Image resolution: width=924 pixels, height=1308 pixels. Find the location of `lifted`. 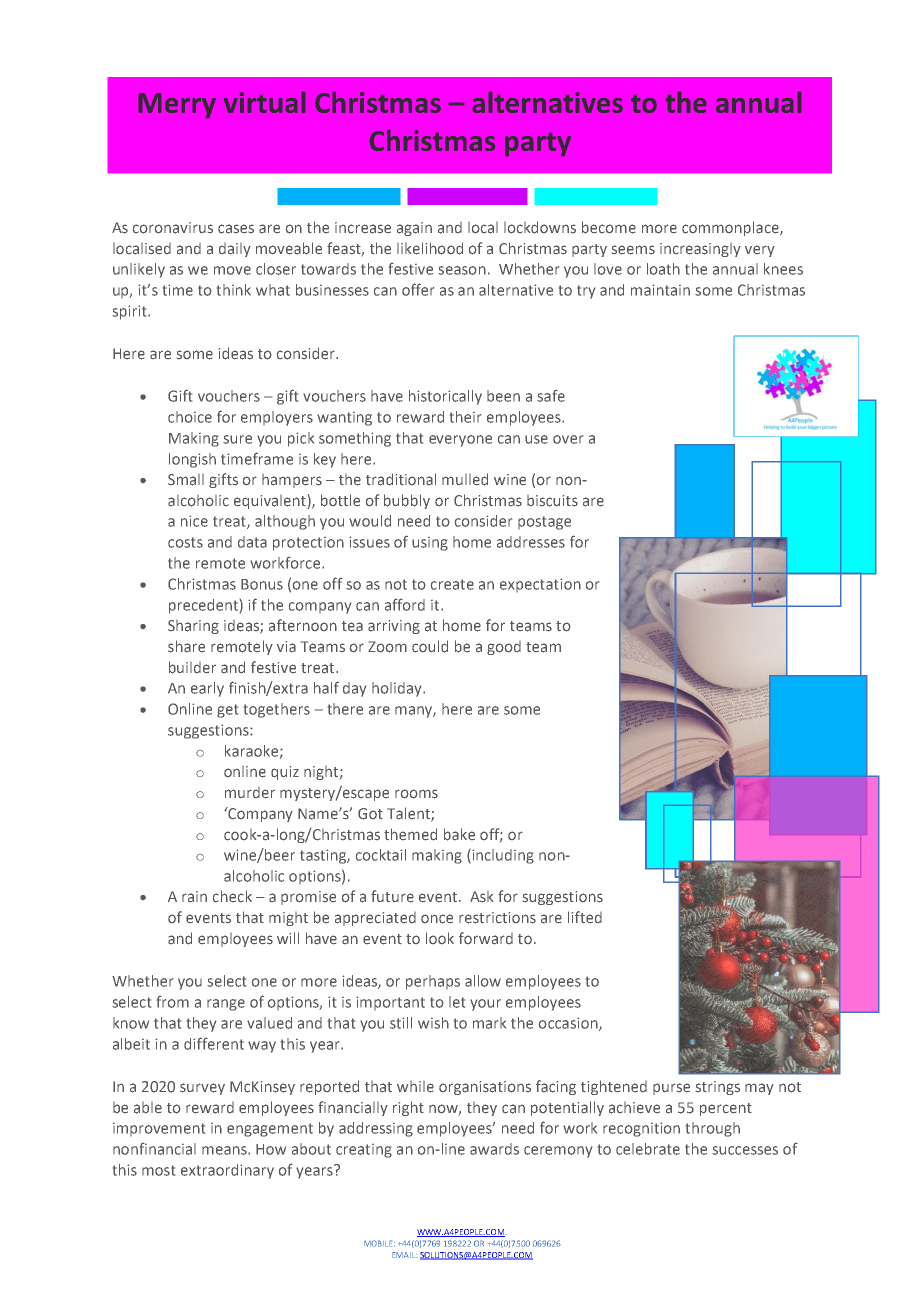

lifted is located at coordinates (585, 917).
